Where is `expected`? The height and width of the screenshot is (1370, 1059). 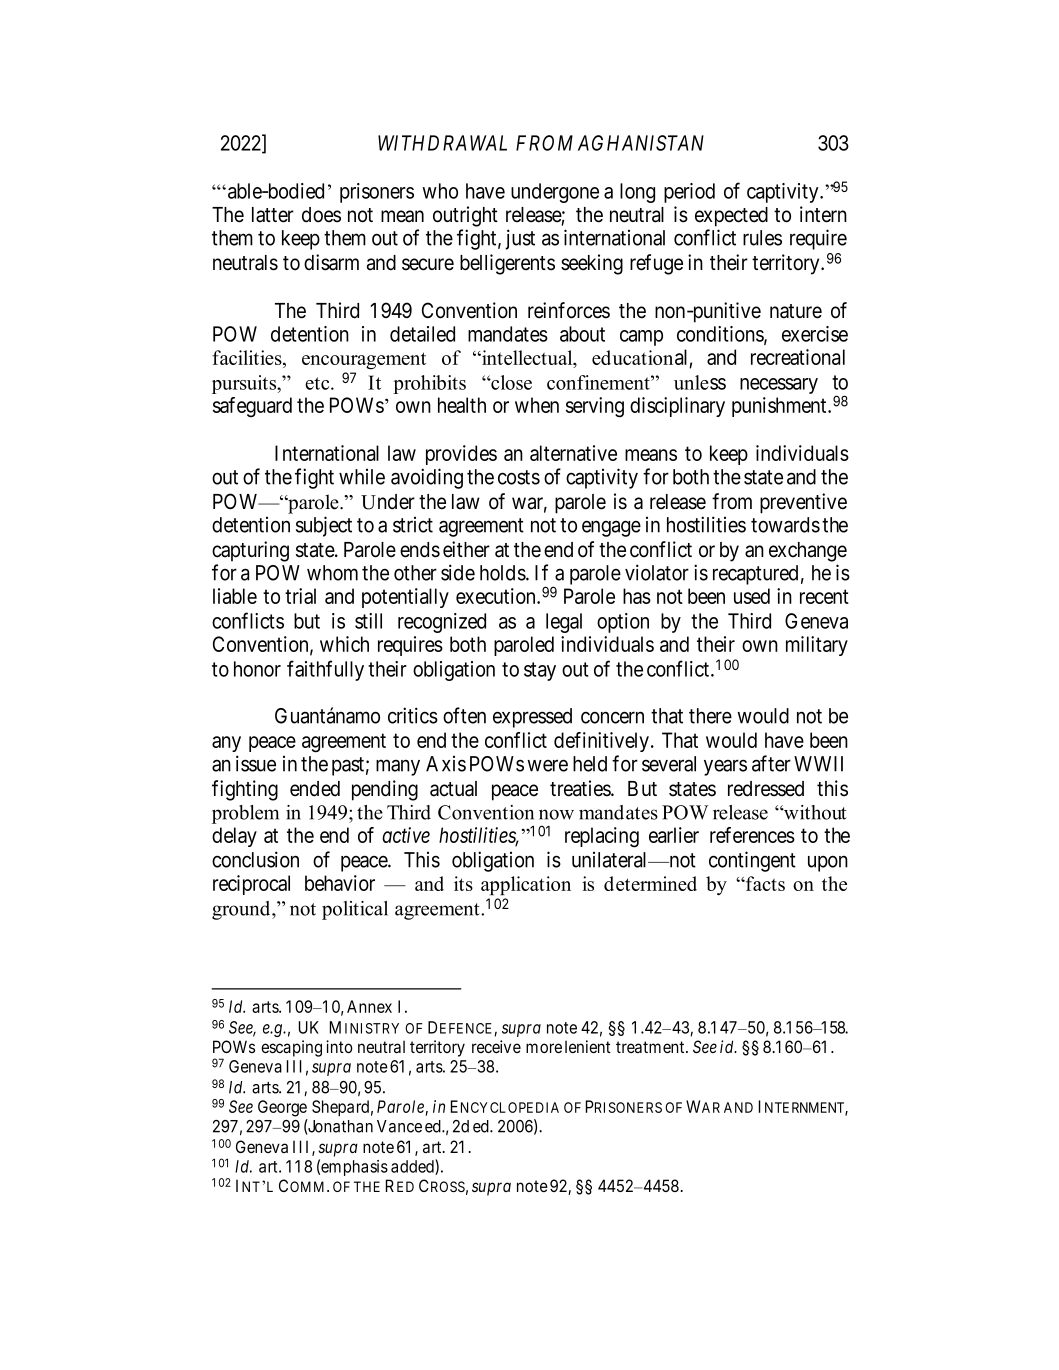
expected is located at coordinates (731, 217).
